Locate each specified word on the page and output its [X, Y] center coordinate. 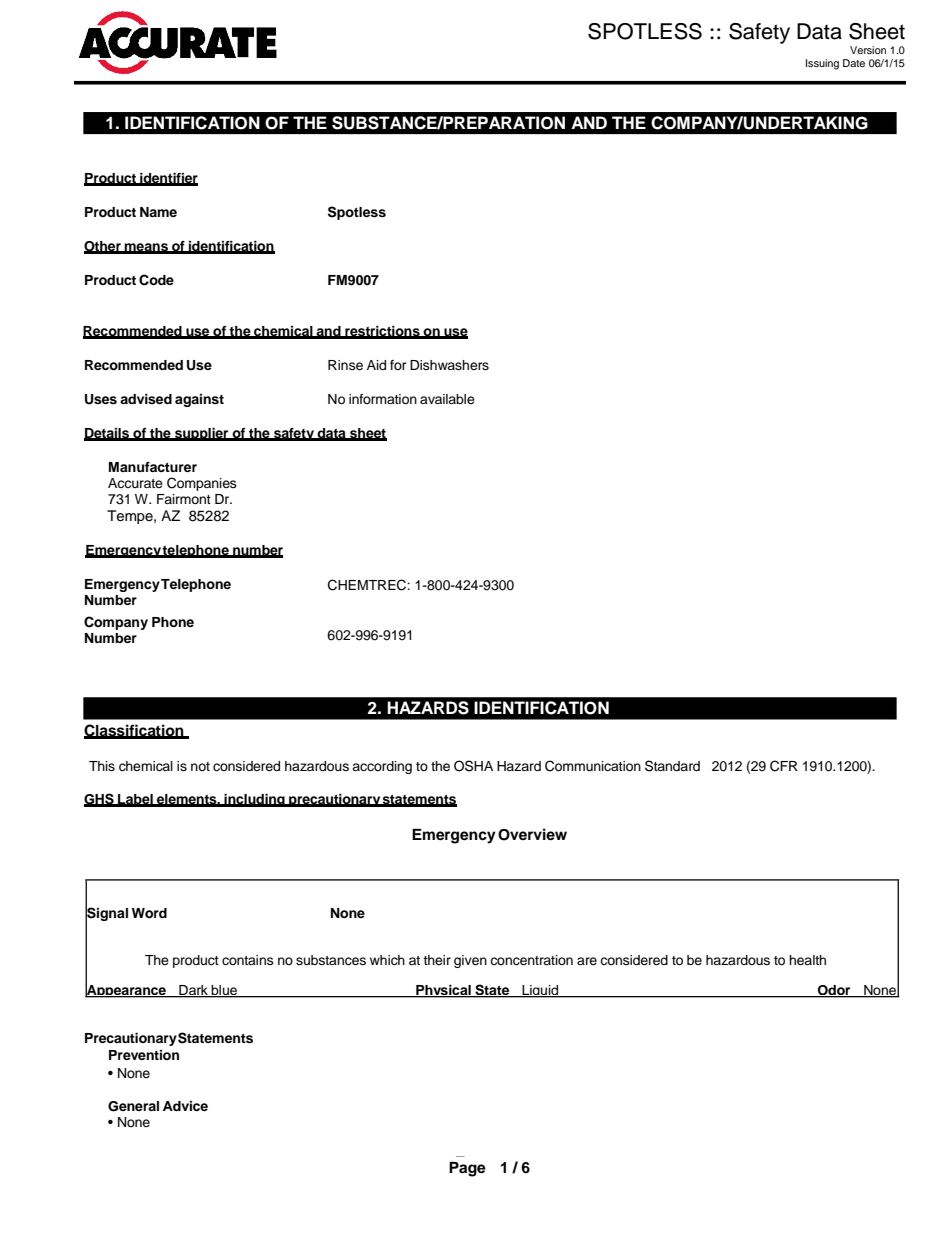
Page [467, 1169]
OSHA [473, 766]
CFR [784, 766]
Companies [202, 484]
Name [158, 212]
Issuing [822, 64]
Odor [834, 991]
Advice [185, 1106]
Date [854, 63]
